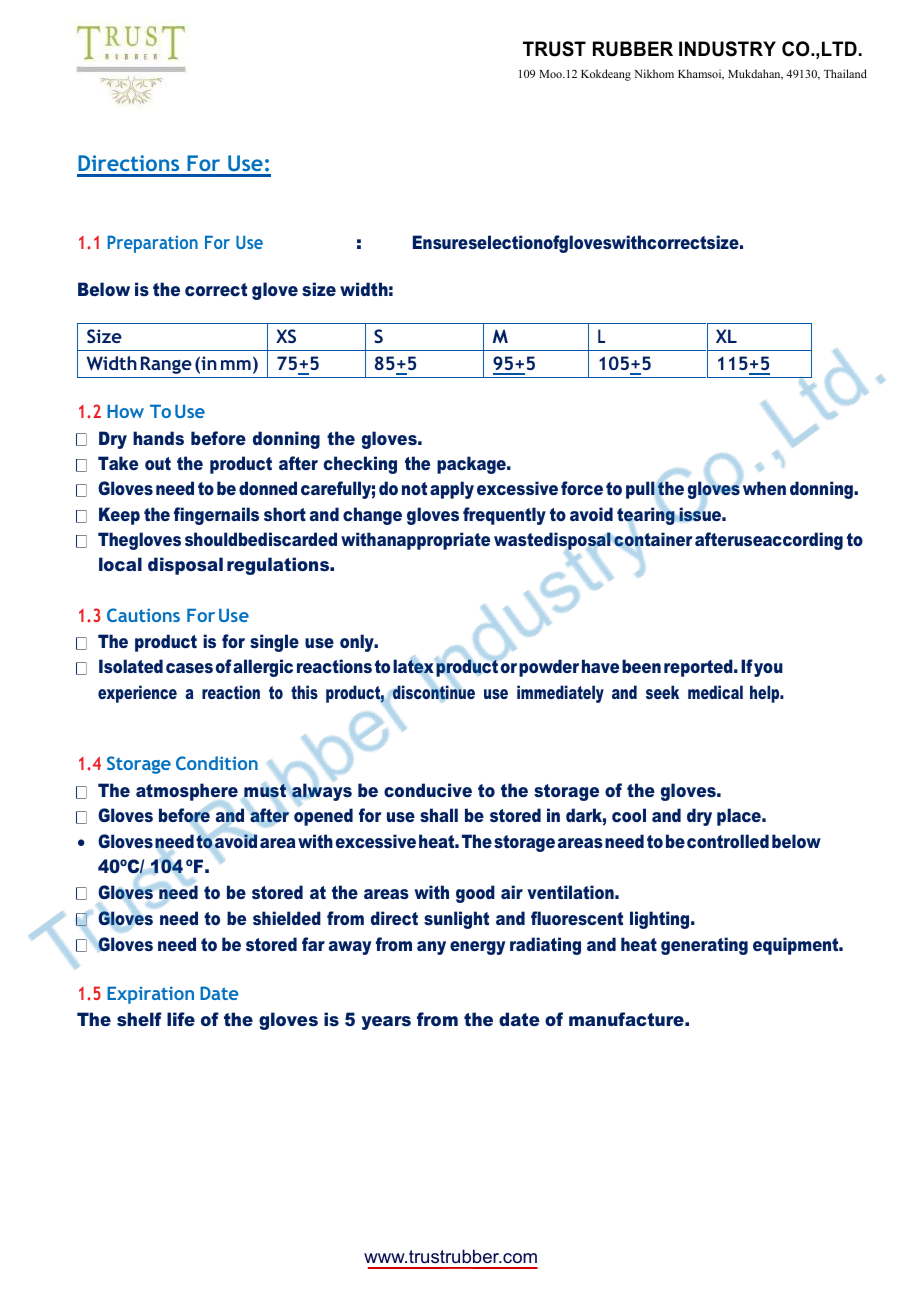  I want to click on fingernails, so click(216, 516).
